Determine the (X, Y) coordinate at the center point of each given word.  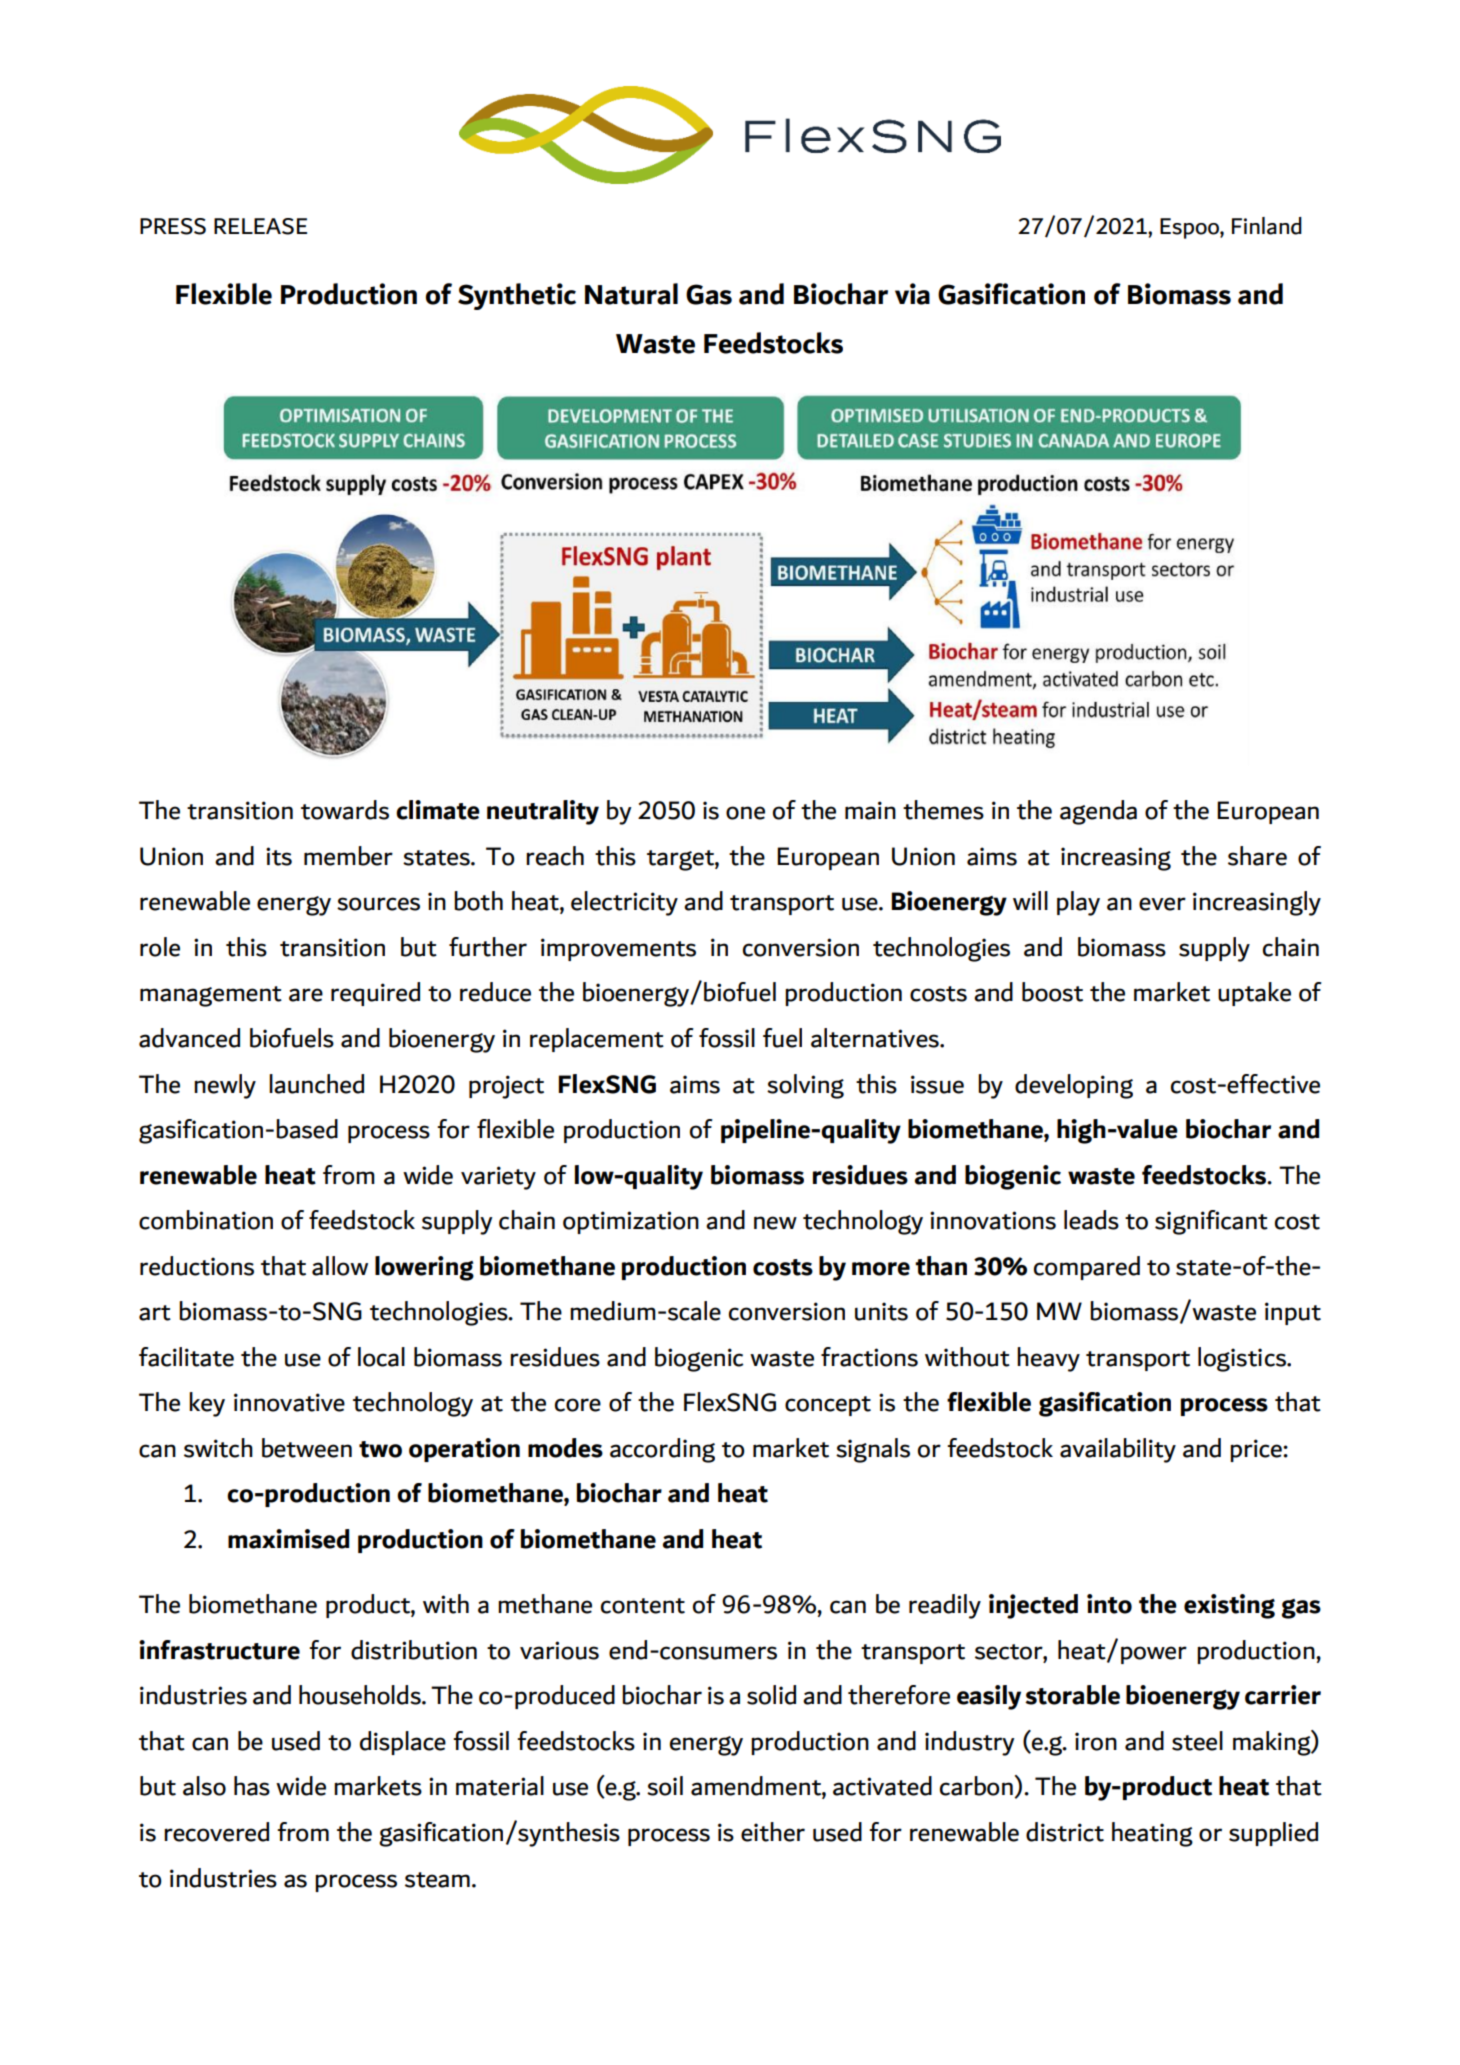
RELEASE (260, 226)
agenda (1098, 812)
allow (340, 1266)
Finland (1267, 226)
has (252, 1786)
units (881, 1311)
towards (345, 810)
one (745, 813)
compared (1087, 1268)
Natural (631, 294)
